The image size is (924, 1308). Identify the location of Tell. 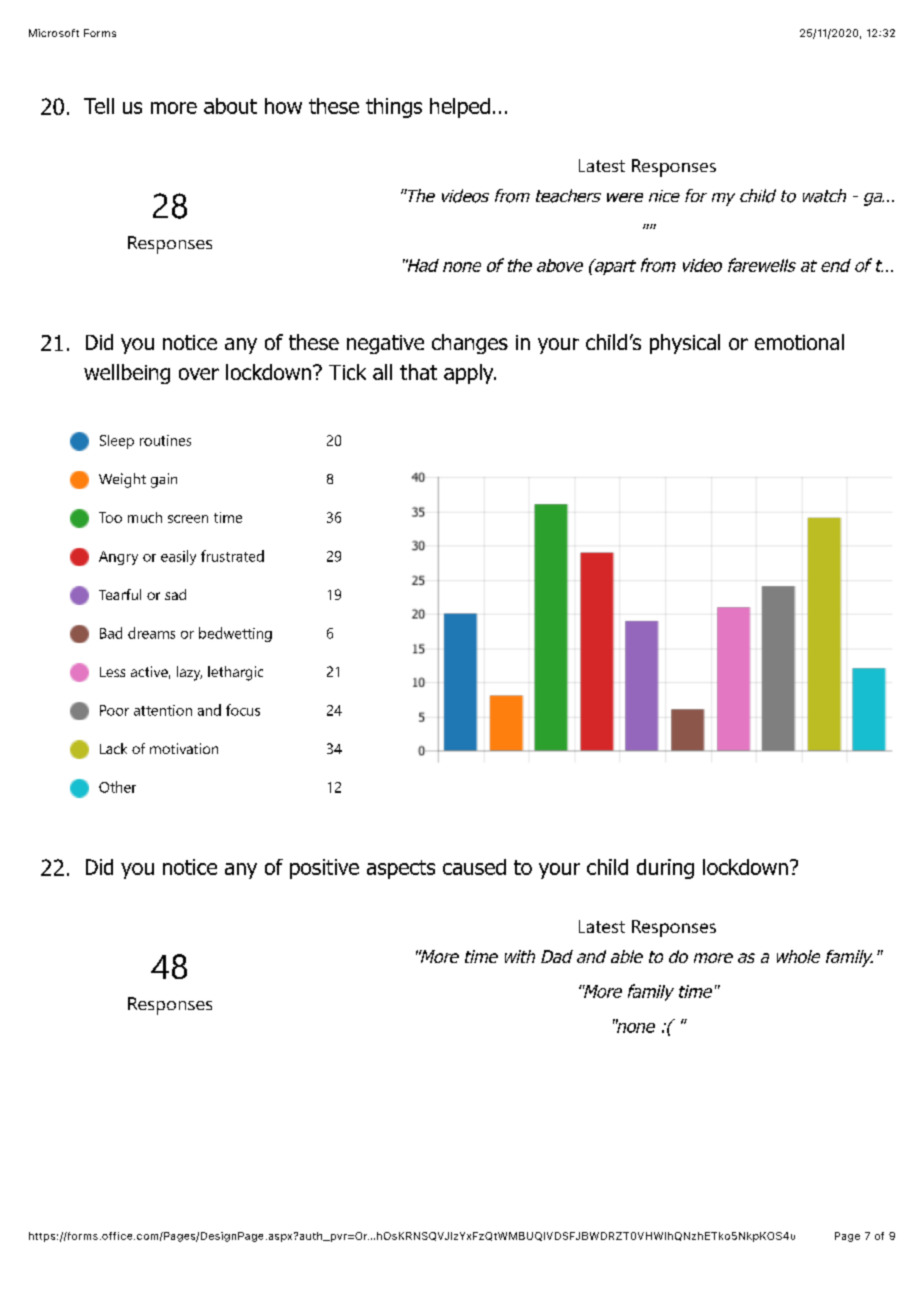
(99, 106).
